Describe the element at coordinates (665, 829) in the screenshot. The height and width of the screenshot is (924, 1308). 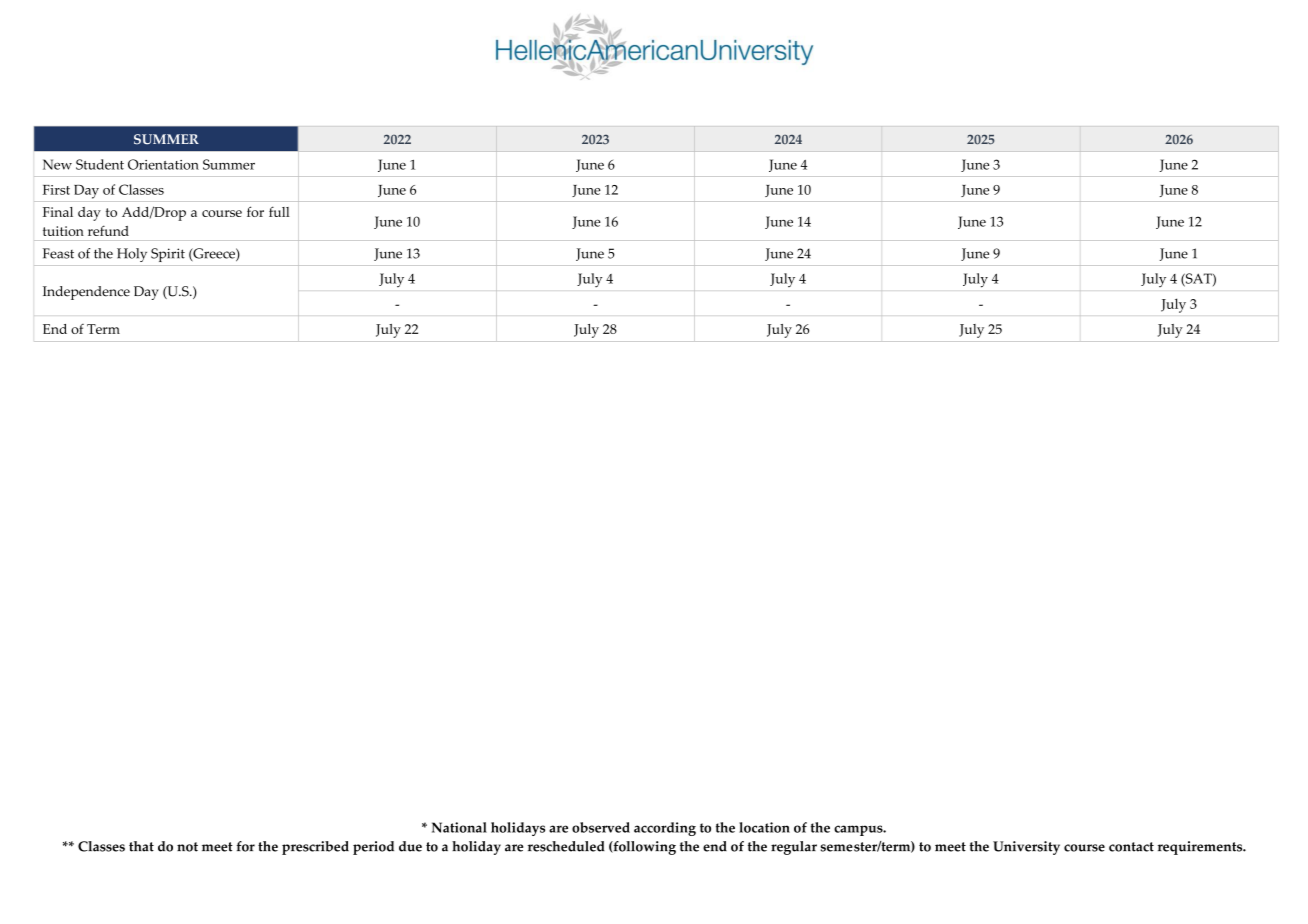
I see `according` at that location.
